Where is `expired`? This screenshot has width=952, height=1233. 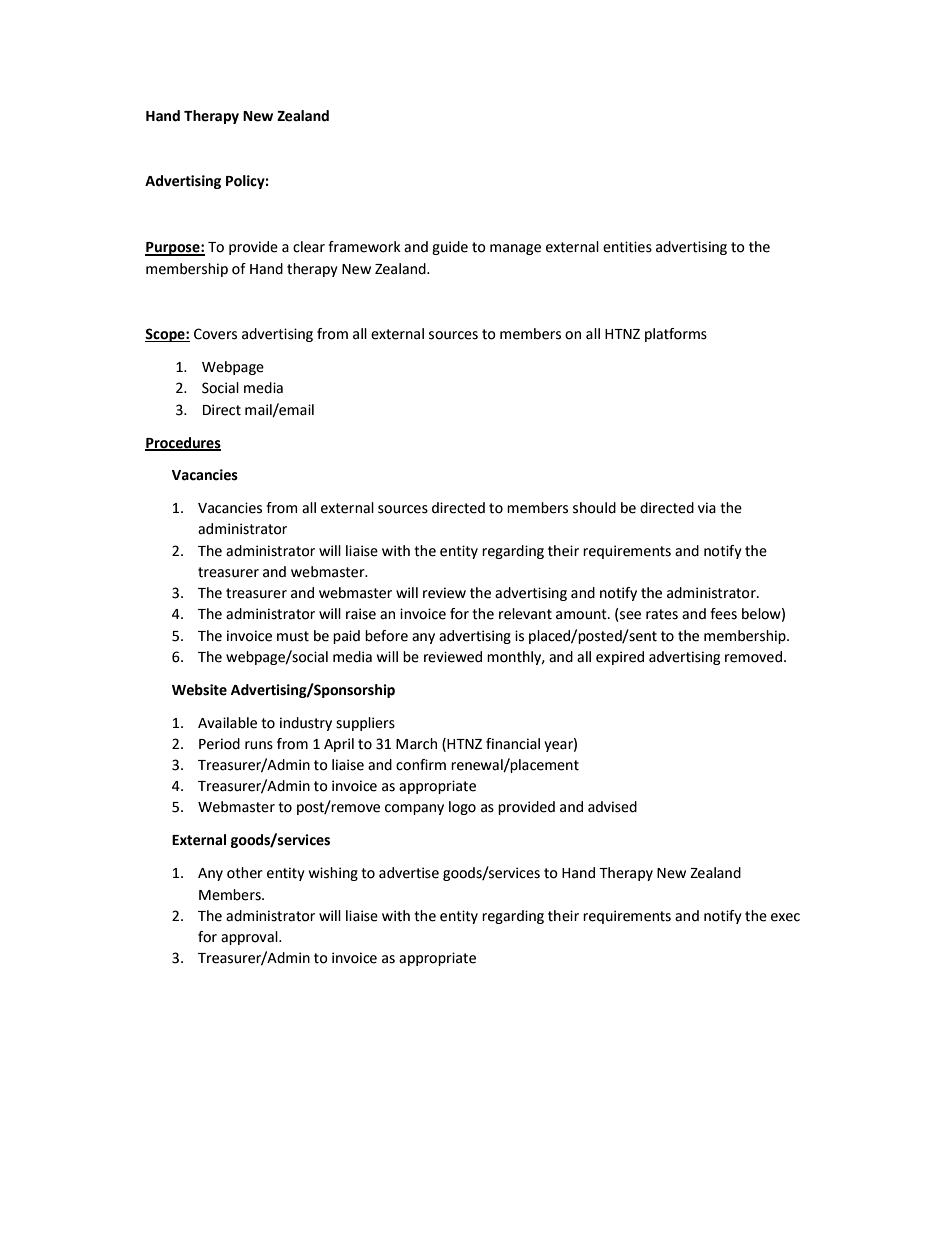 expired is located at coordinates (620, 658).
